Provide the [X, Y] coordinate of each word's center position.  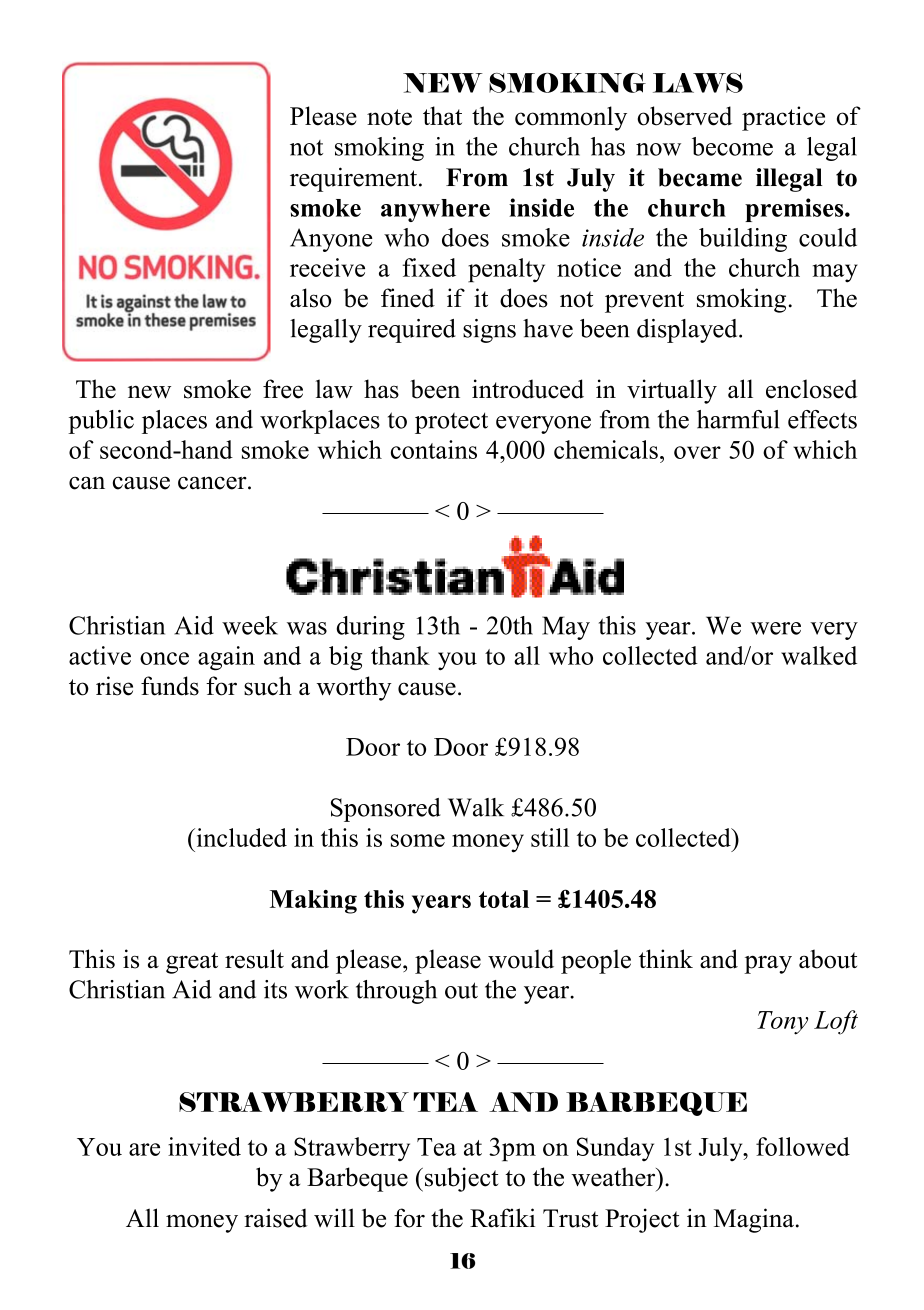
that [442, 115]
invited [204, 1146]
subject [460, 1179]
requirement [355, 179]
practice [783, 118]
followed [803, 1146]
